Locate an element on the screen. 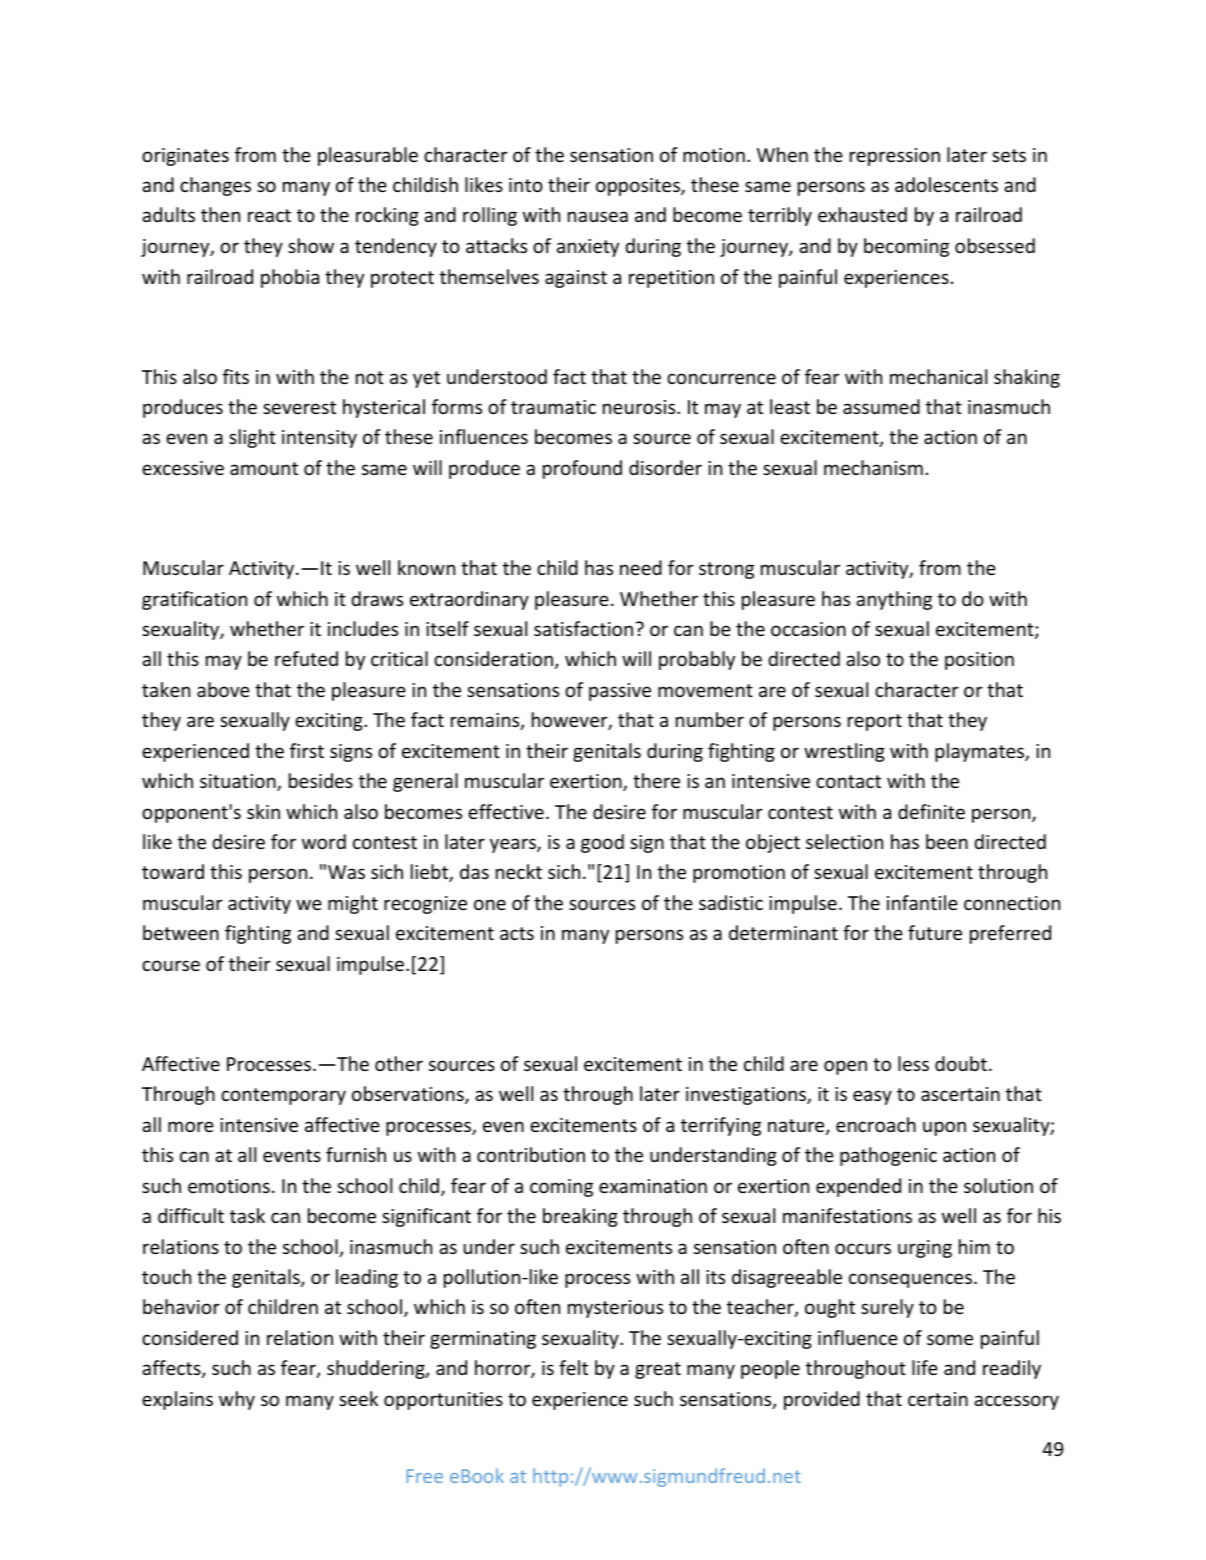 This screenshot has width=1206, height=1560. skin is located at coordinates (263, 811).
